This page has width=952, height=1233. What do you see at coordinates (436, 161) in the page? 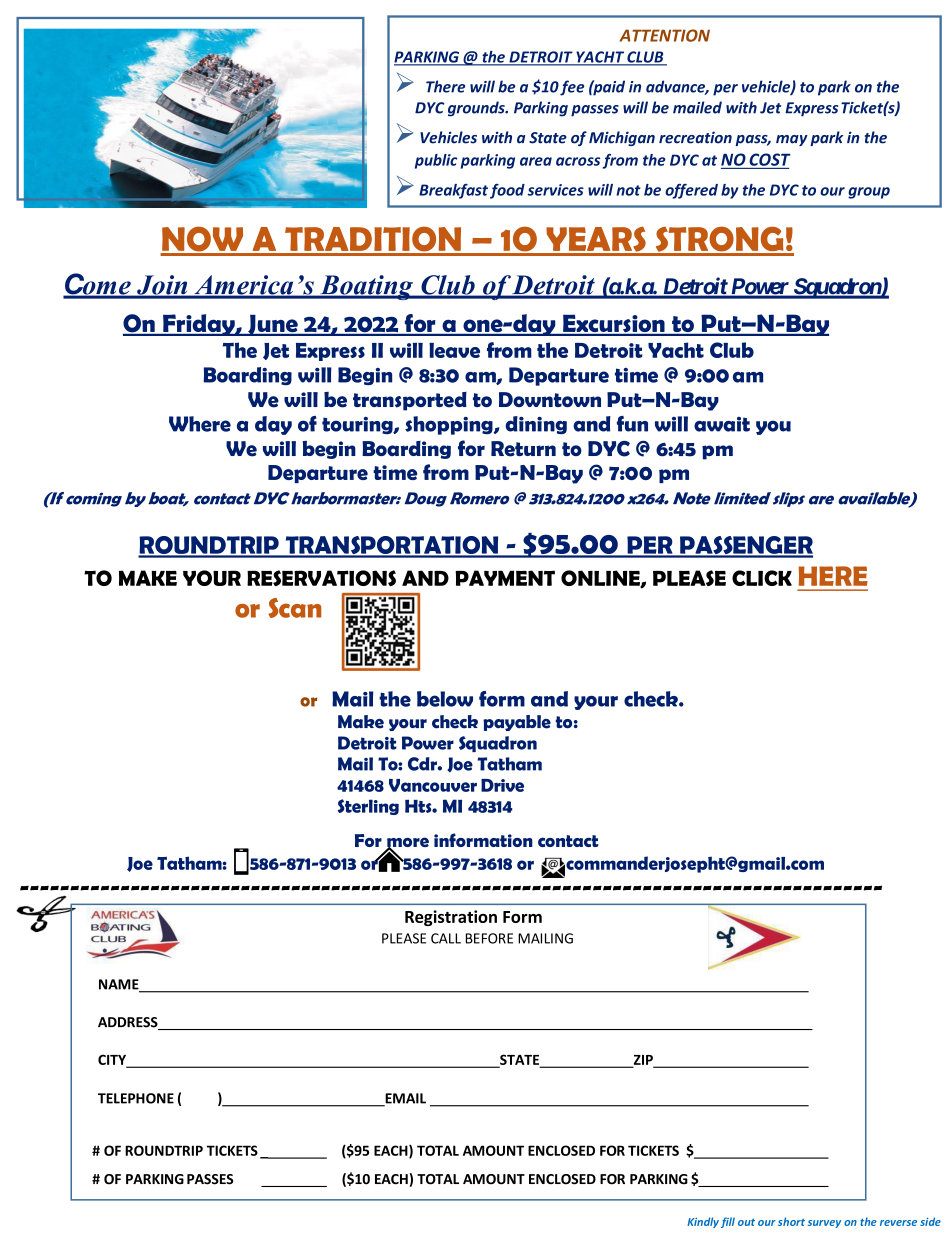
I see `public` at bounding box center [436, 161].
